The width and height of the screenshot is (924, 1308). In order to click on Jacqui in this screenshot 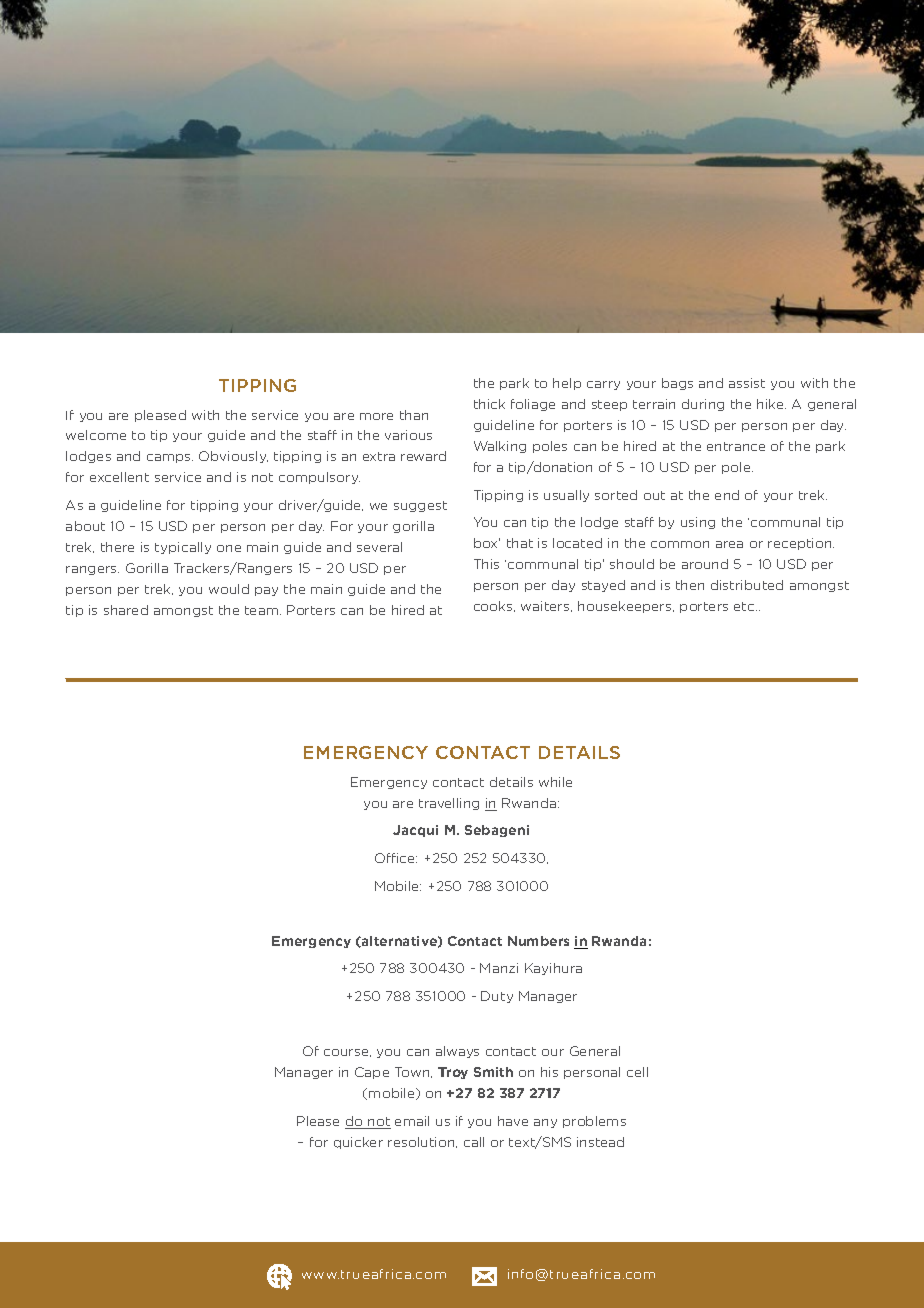, I will do `click(415, 831)`.
